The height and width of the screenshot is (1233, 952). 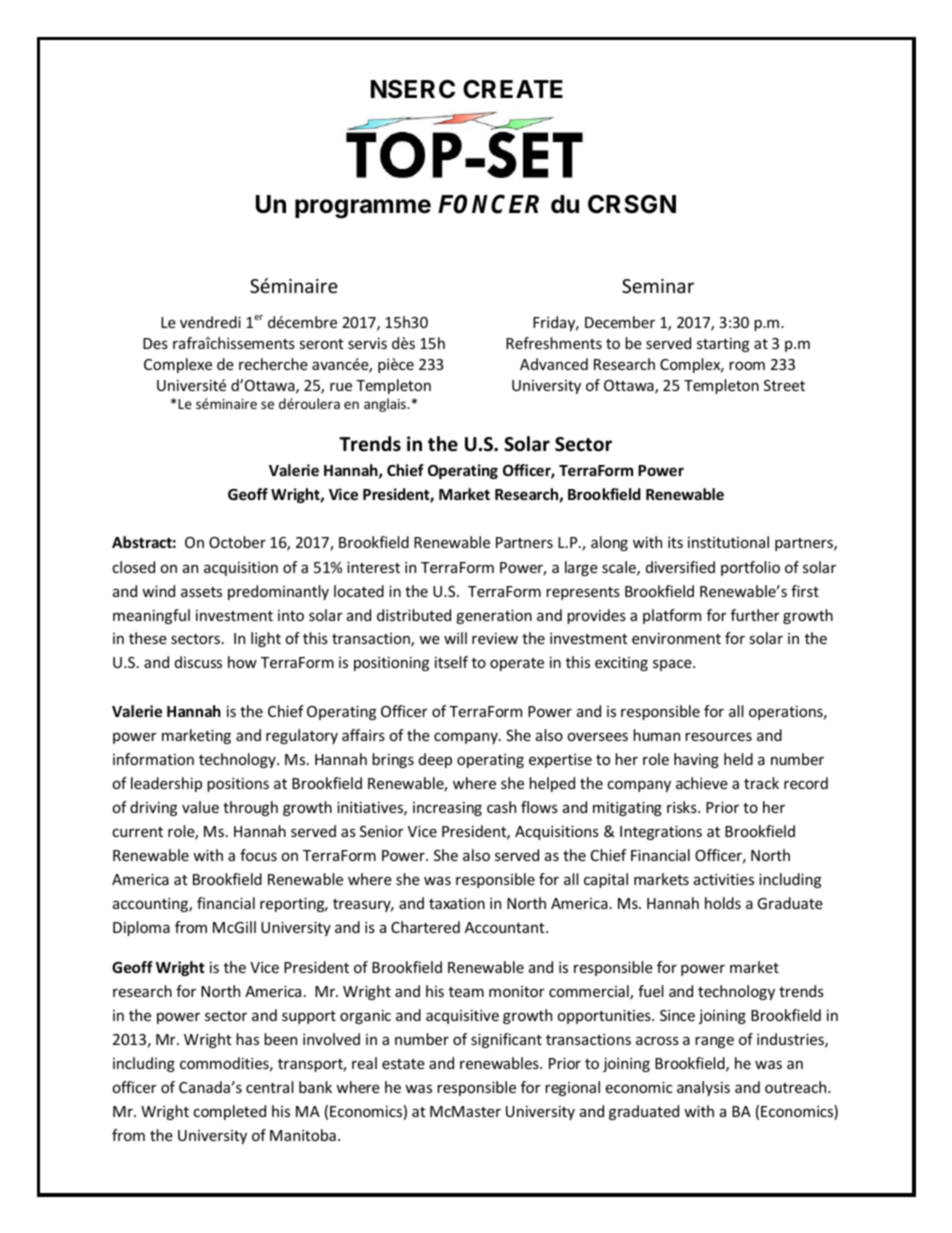 What do you see at coordinates (238, 784) in the screenshot?
I see `positions` at bounding box center [238, 784].
